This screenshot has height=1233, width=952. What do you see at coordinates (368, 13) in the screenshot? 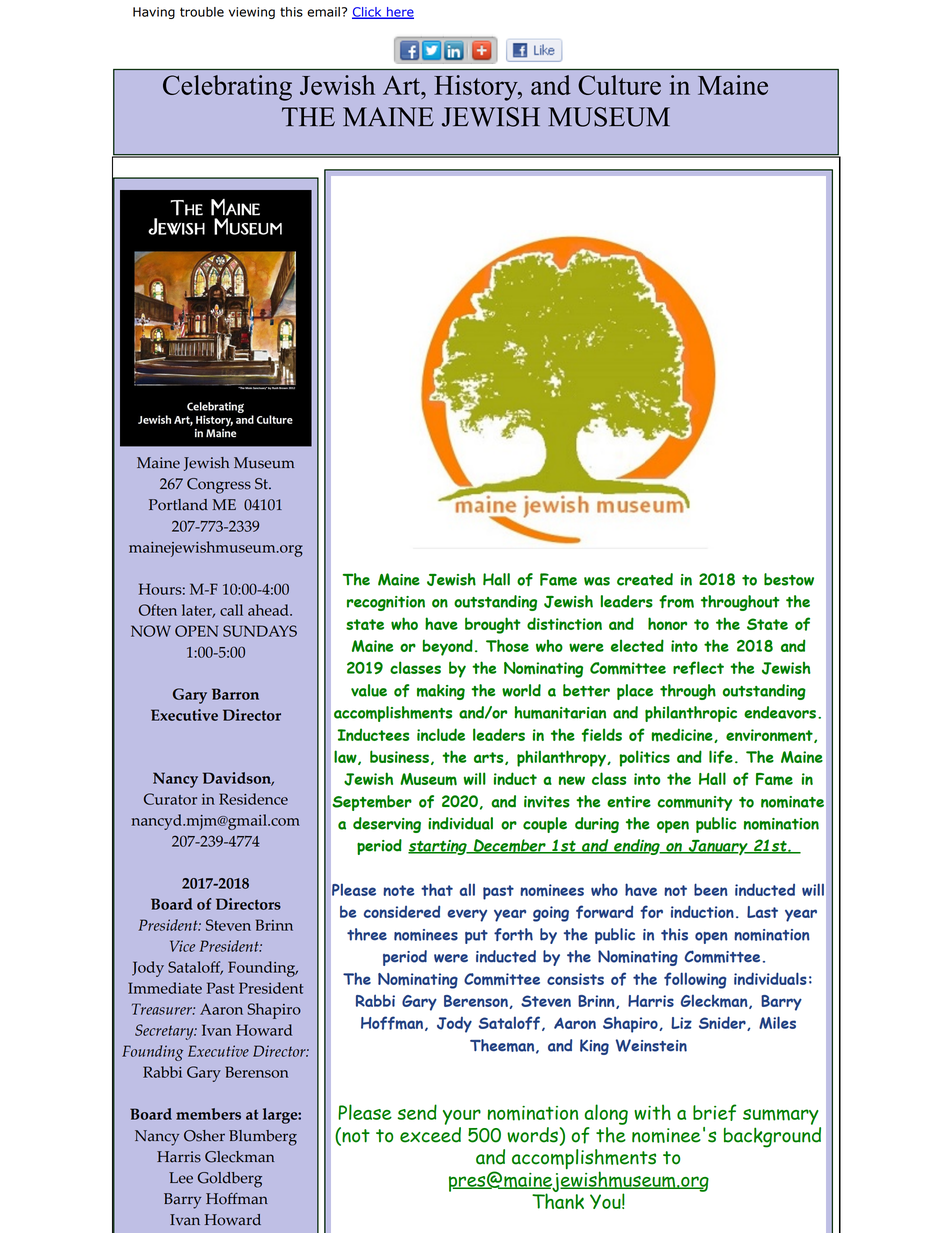
I see `Click` at bounding box center [368, 13].
